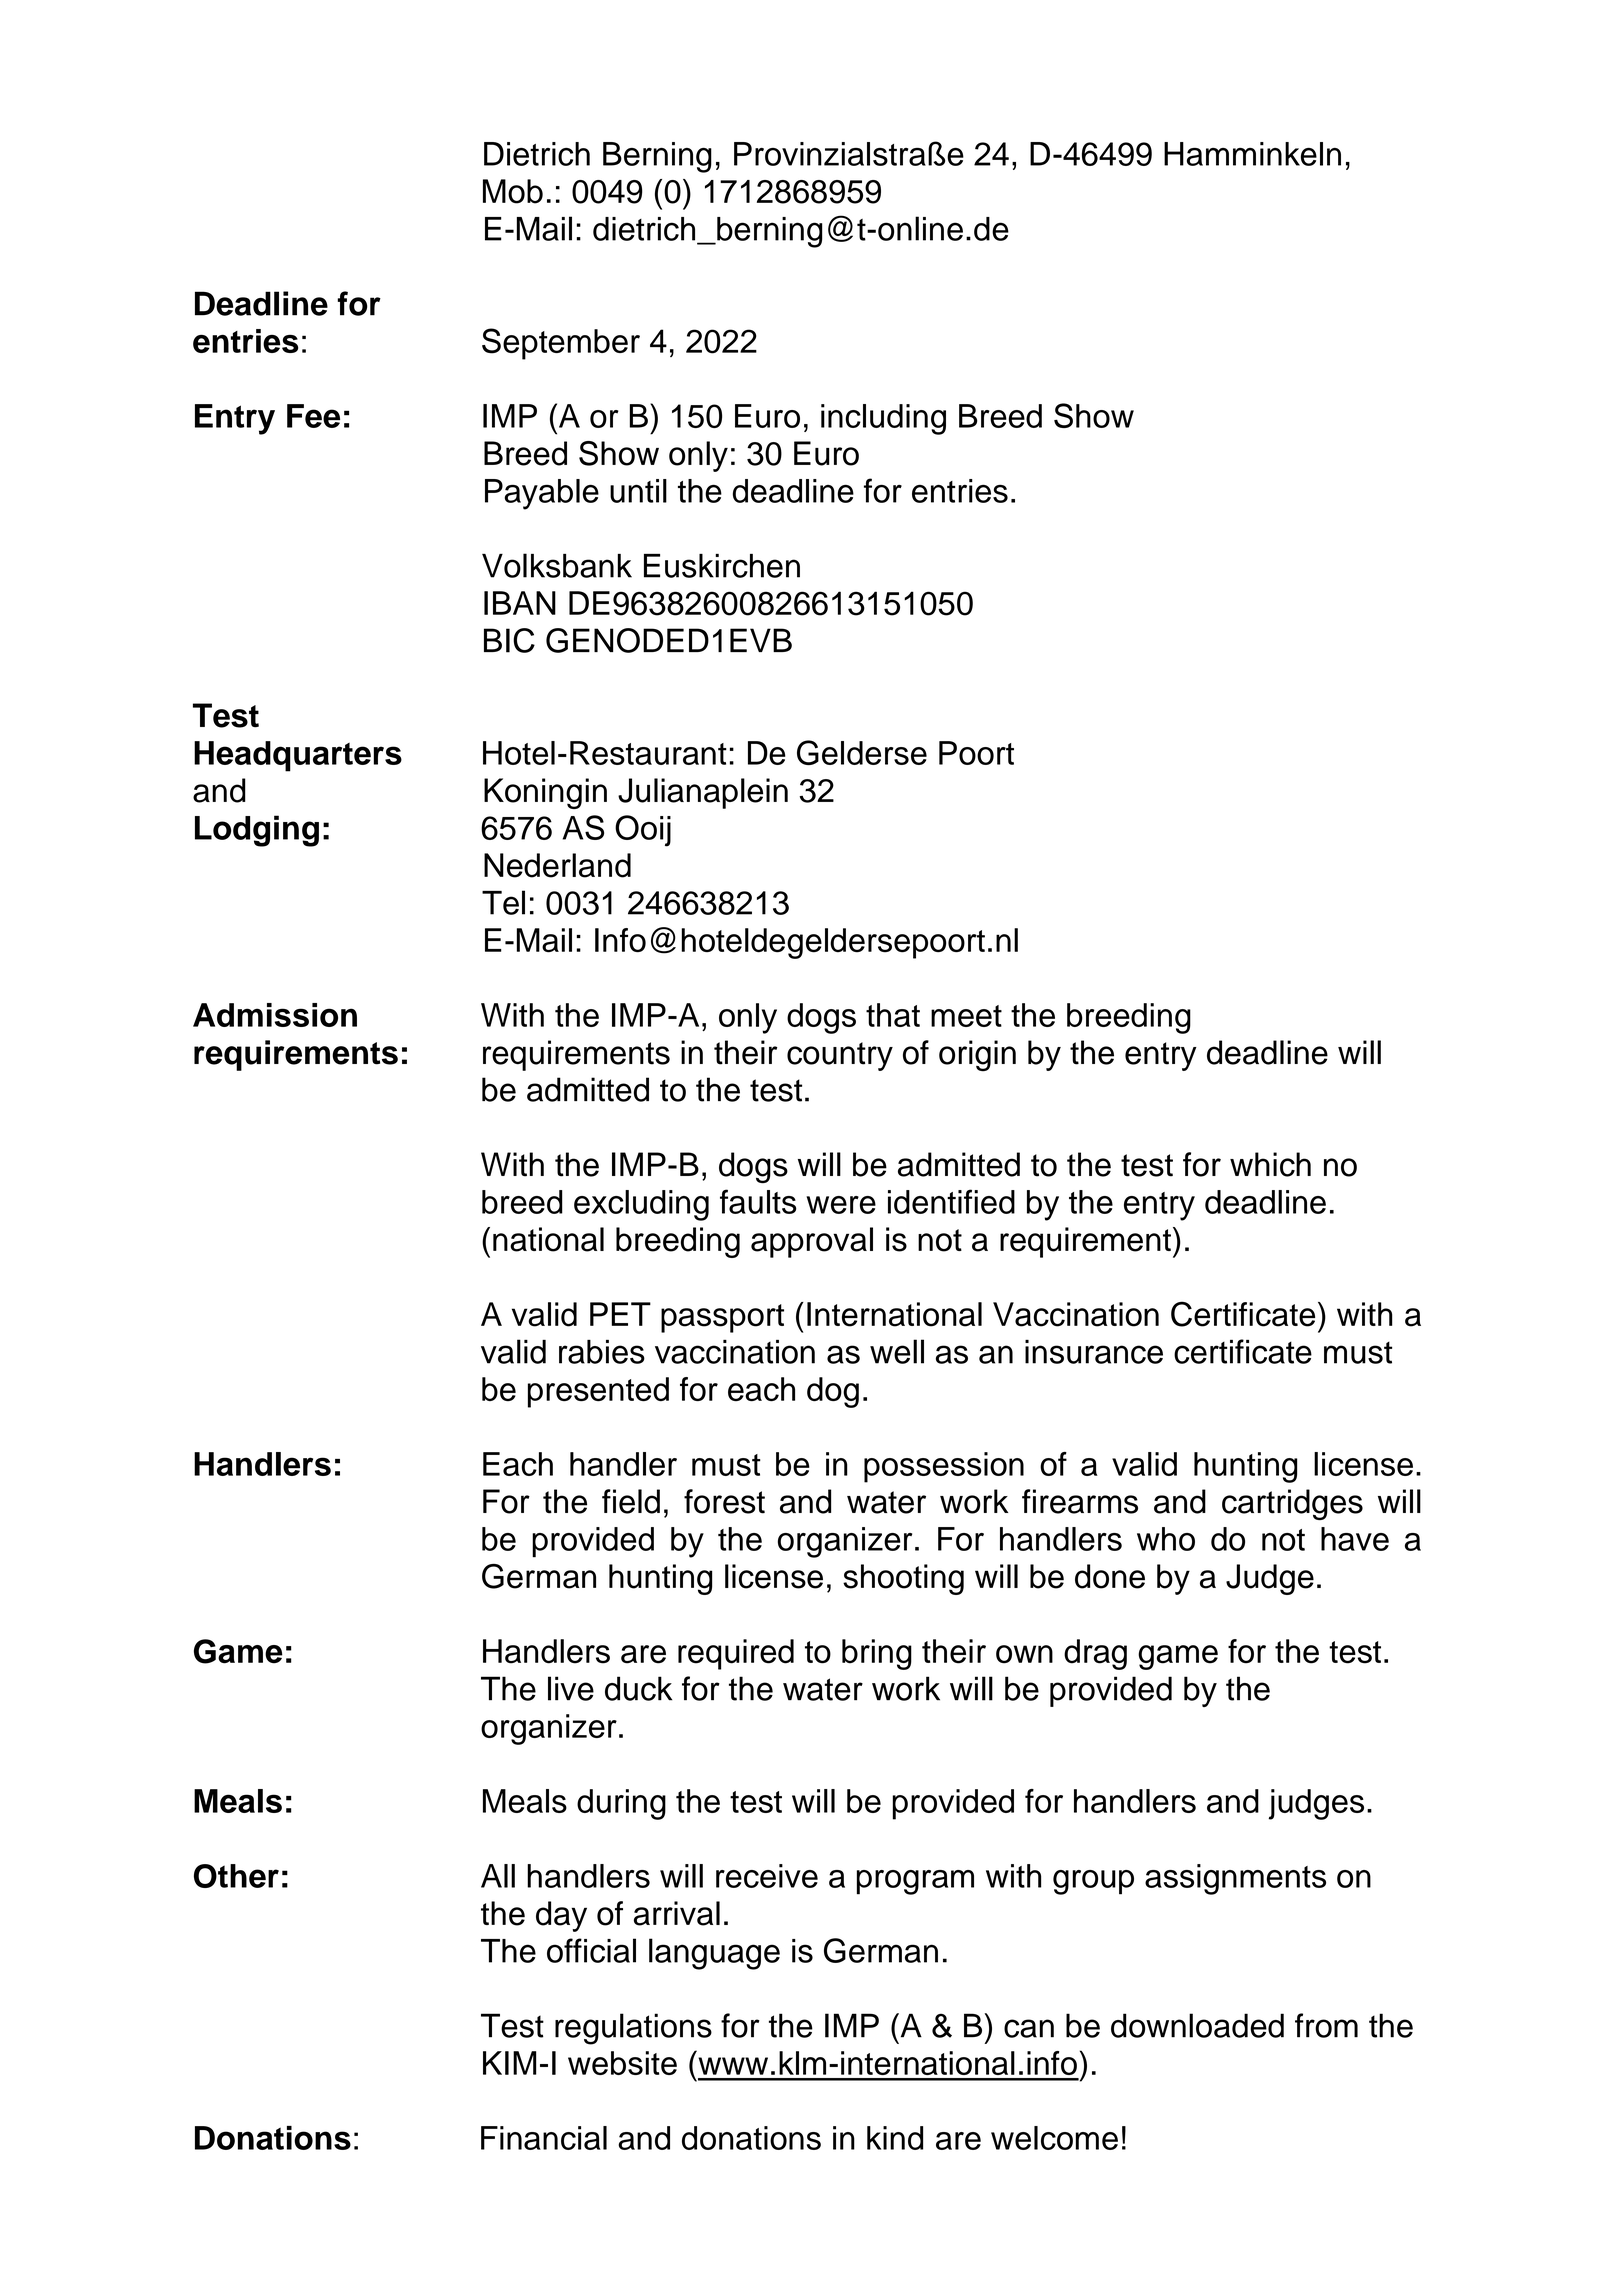  I want to click on until, so click(638, 491).
